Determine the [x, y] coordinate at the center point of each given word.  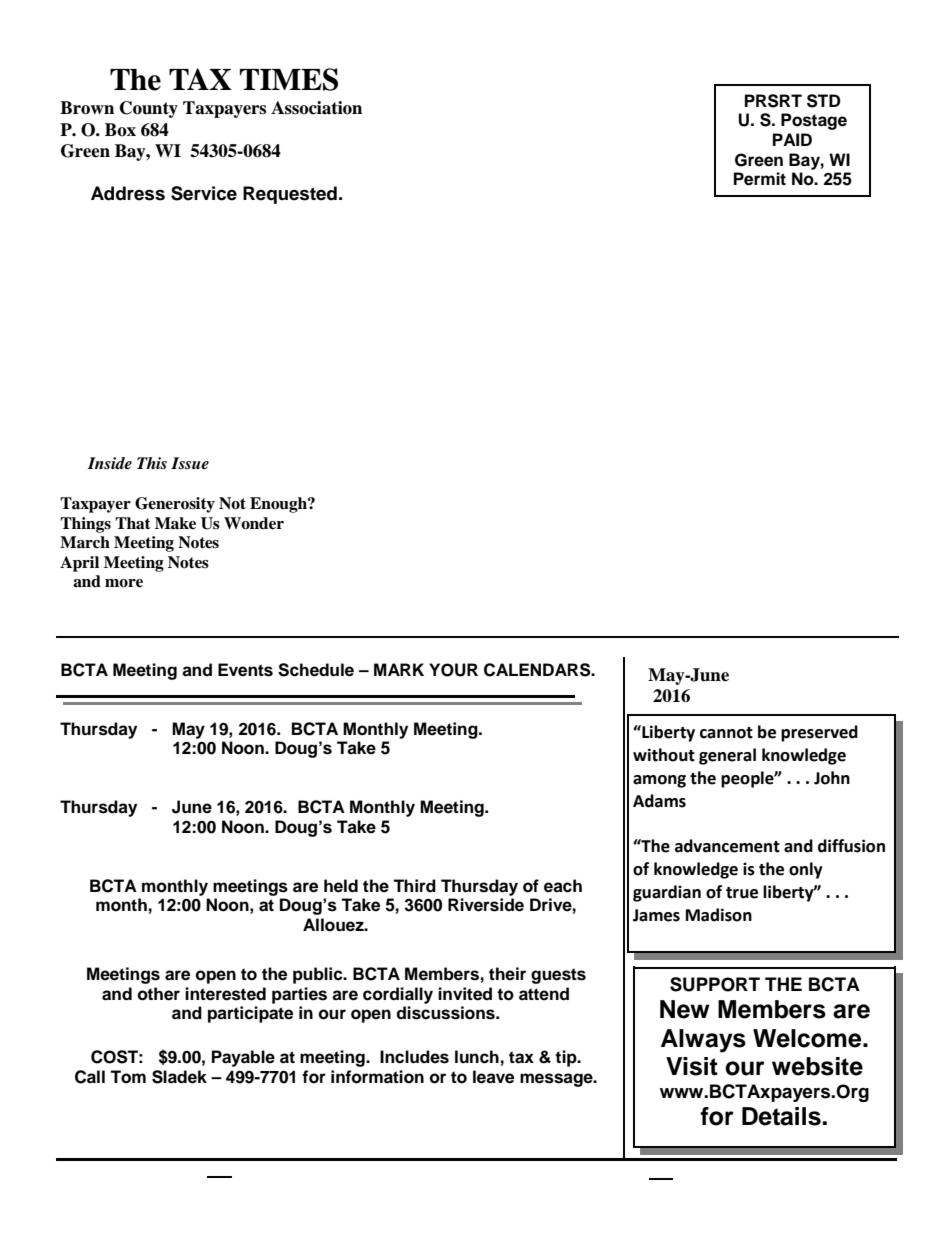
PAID [792, 139]
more [124, 583]
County [149, 109]
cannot [726, 733]
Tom [128, 1077]
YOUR [453, 670]
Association [316, 108]
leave [493, 1077]
